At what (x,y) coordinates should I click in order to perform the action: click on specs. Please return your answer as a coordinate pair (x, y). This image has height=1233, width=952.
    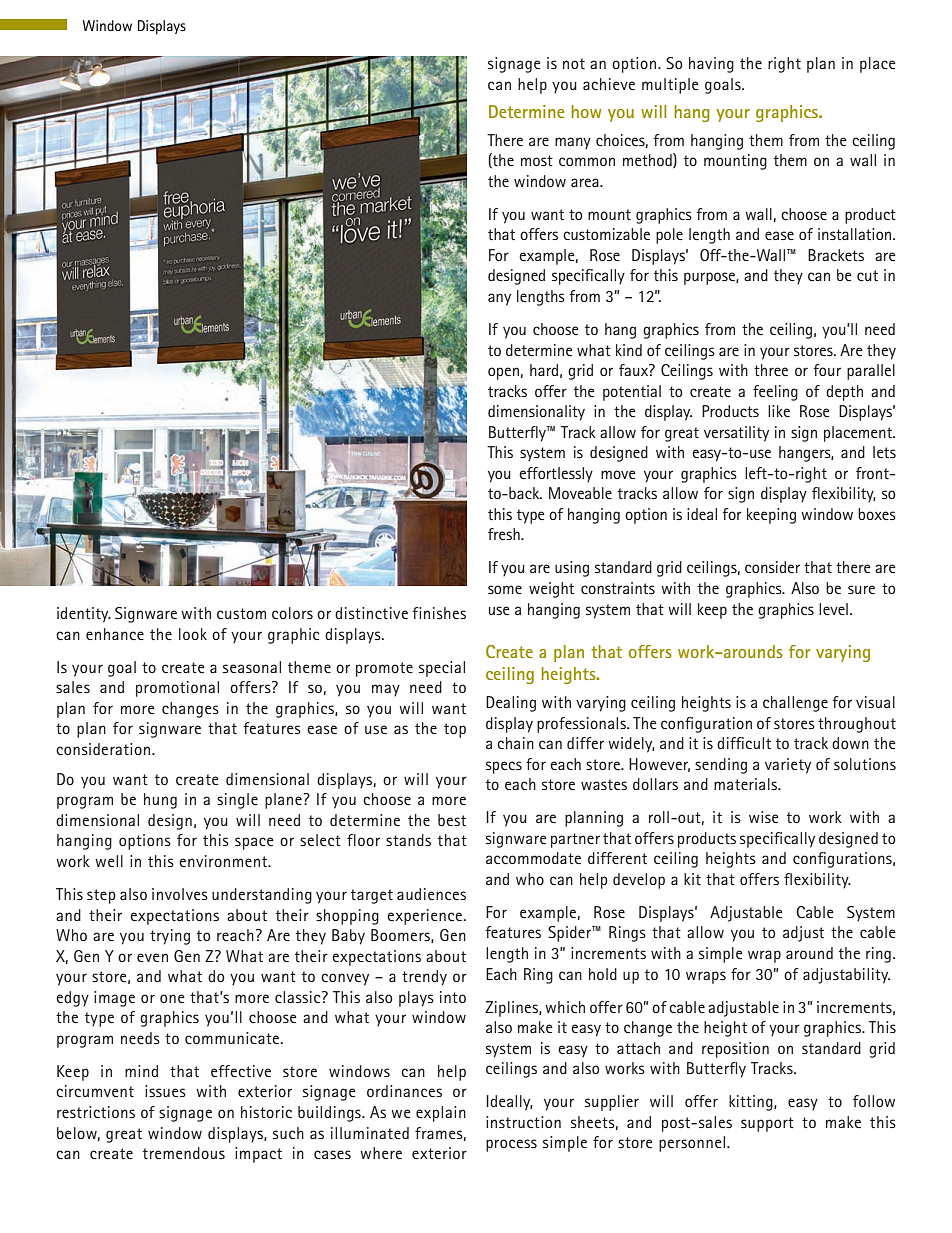
    Looking at the image, I should click on (504, 767).
